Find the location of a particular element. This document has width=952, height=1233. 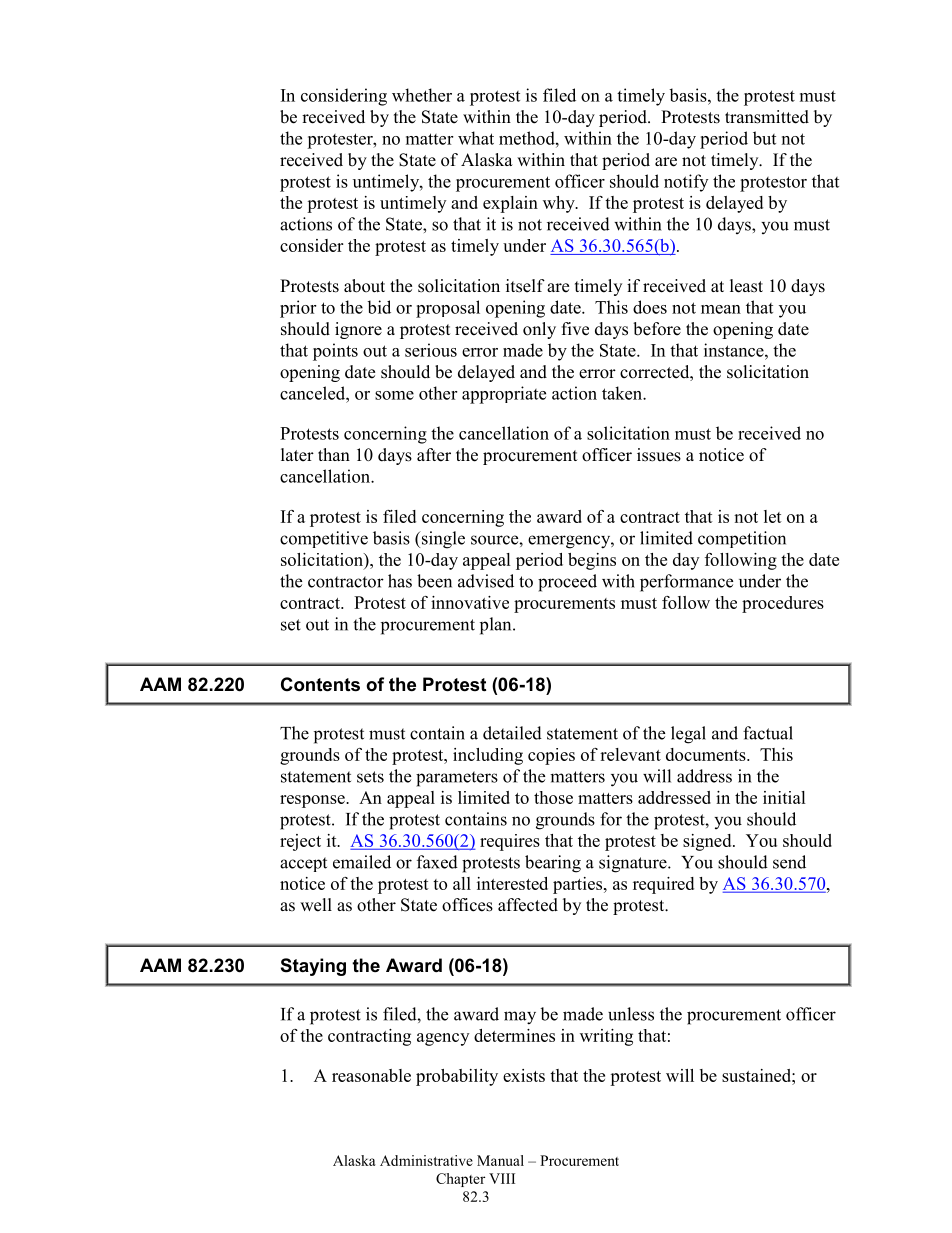

reasonable is located at coordinates (371, 1075).
